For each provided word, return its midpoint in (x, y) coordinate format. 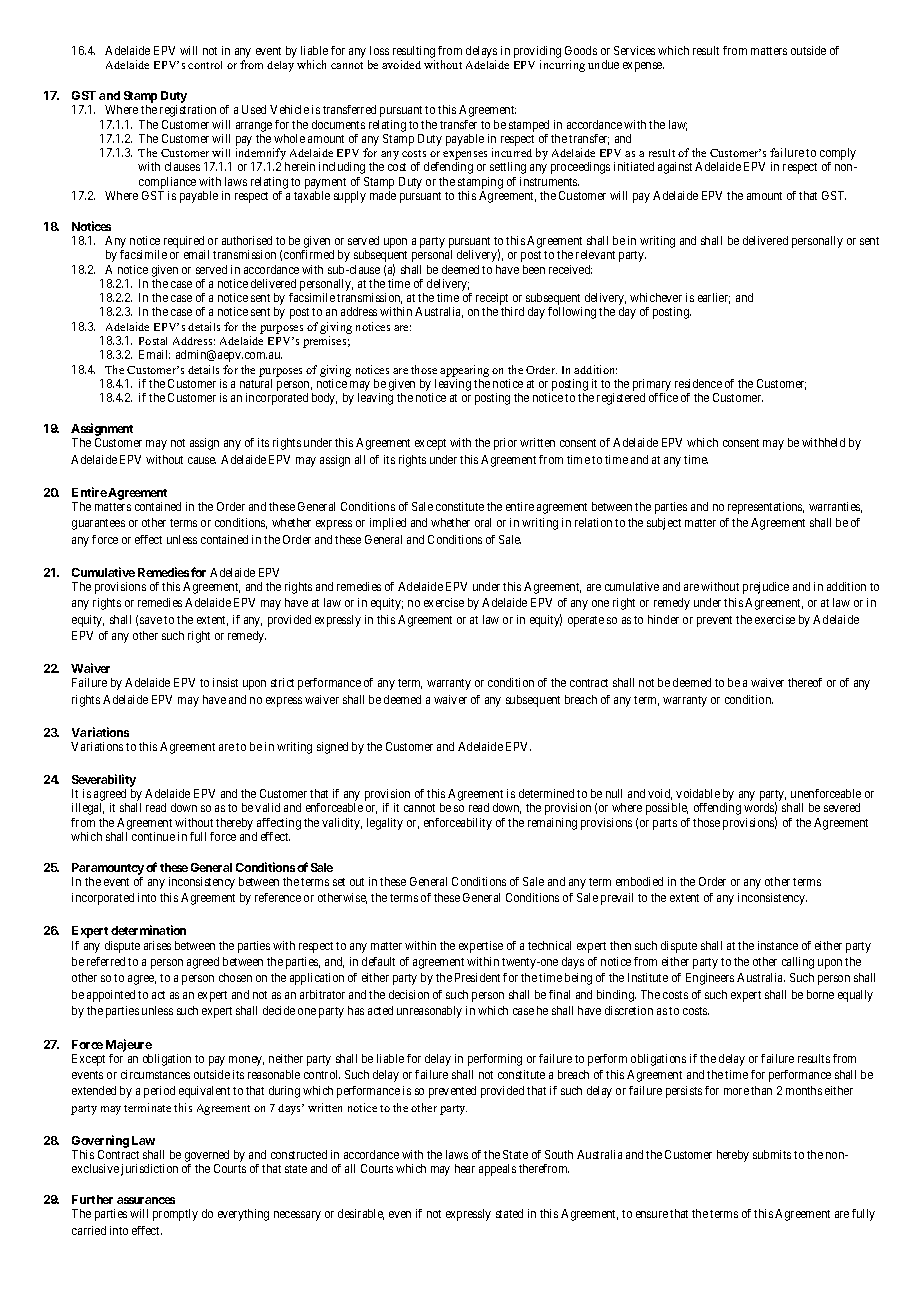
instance (778, 945)
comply (838, 155)
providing (537, 53)
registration (188, 111)
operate (586, 621)
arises (157, 945)
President (477, 977)
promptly (175, 1215)
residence (698, 383)
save (151, 620)
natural (256, 383)
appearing (464, 371)
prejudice (766, 588)
